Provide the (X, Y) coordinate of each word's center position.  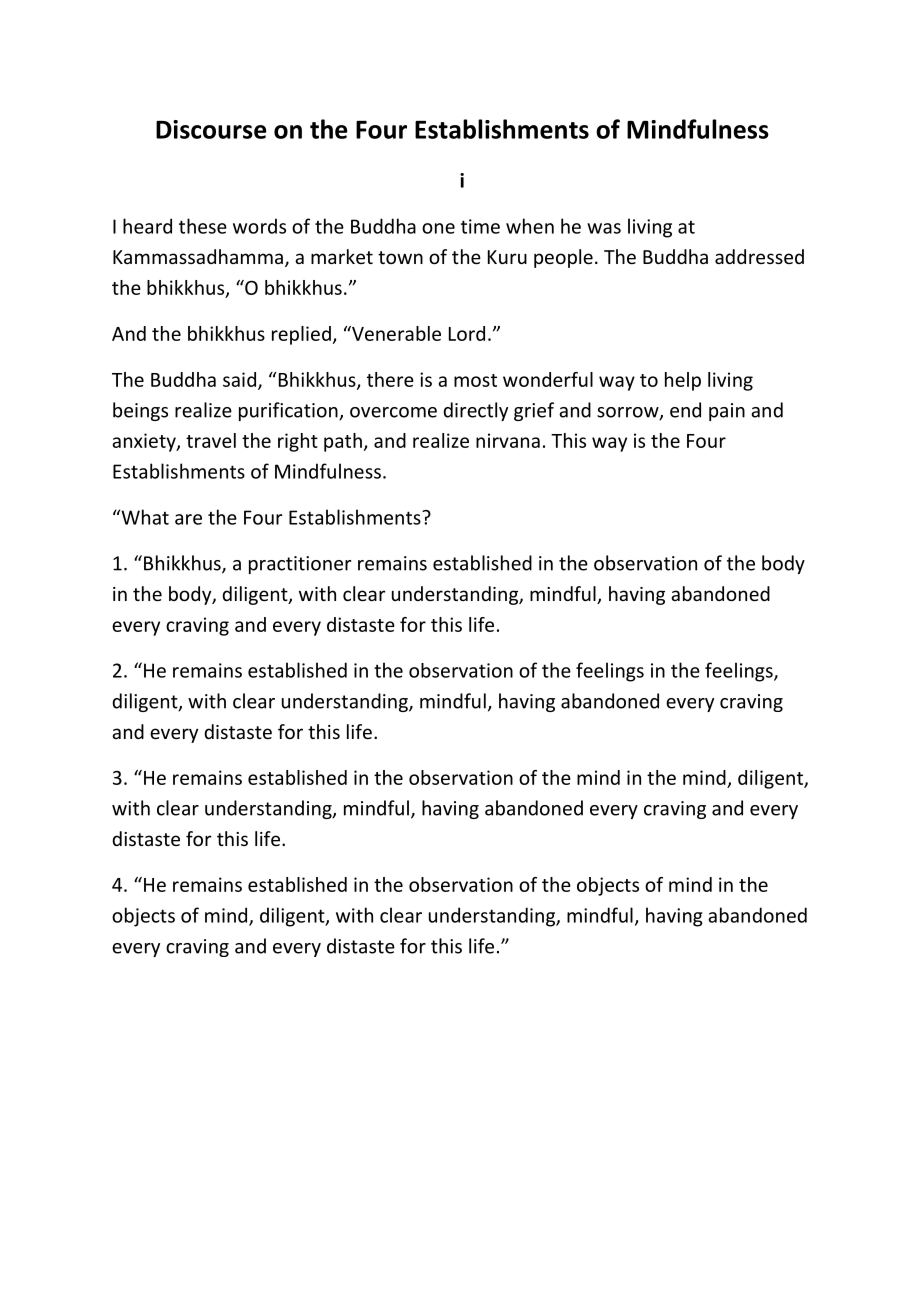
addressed (759, 256)
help (683, 381)
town (400, 257)
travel (211, 440)
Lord (467, 333)
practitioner (300, 565)
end (685, 410)
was (604, 228)
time (480, 226)
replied (301, 335)
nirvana (508, 440)
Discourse (211, 129)
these (203, 226)
